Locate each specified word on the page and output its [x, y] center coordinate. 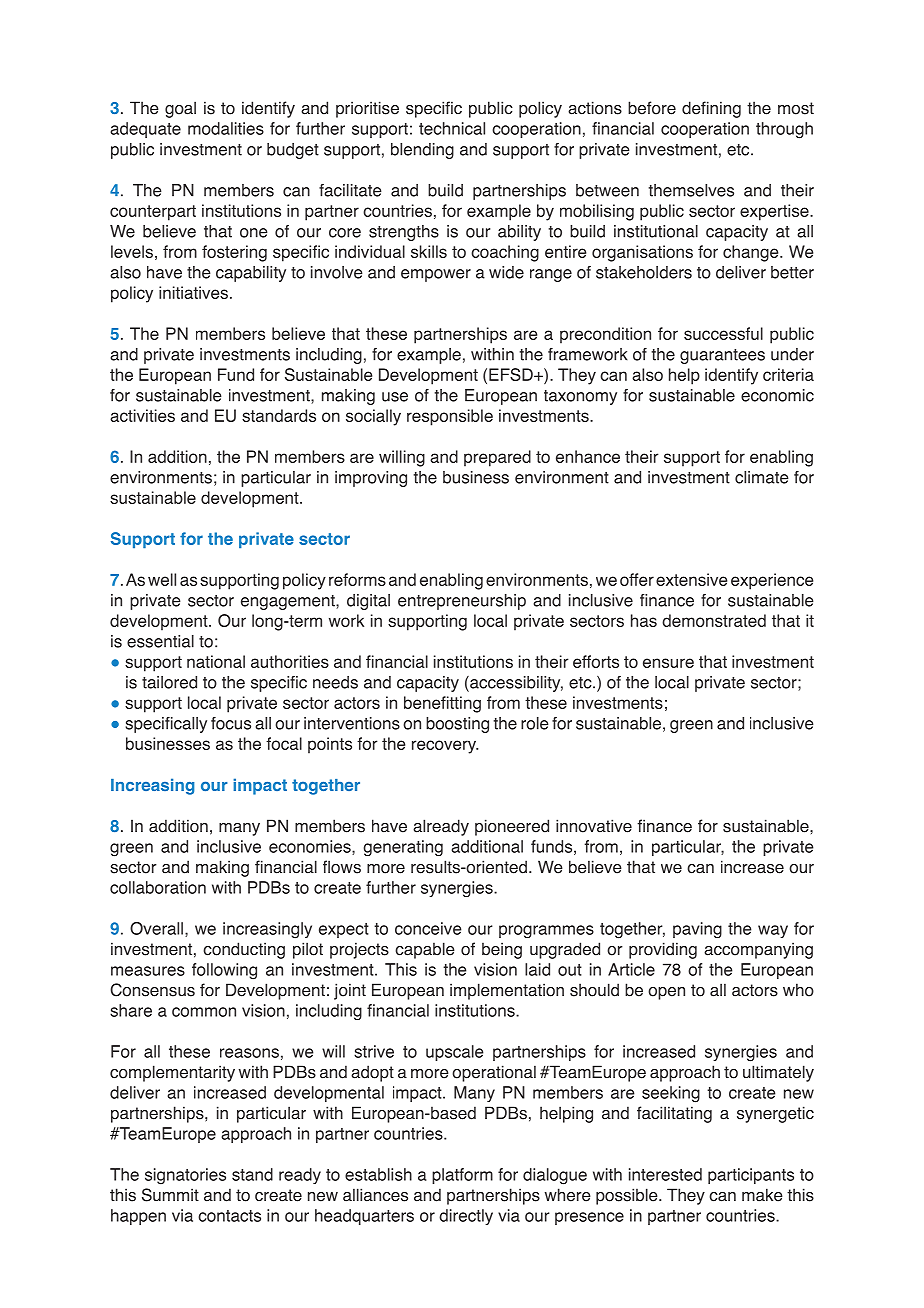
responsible [450, 417]
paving [697, 930]
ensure [668, 663]
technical [452, 128]
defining [711, 109]
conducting [244, 950]
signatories [185, 1176]
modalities [226, 128]
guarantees [722, 356]
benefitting [442, 704]
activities [142, 415]
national [216, 661]
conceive [428, 928]
